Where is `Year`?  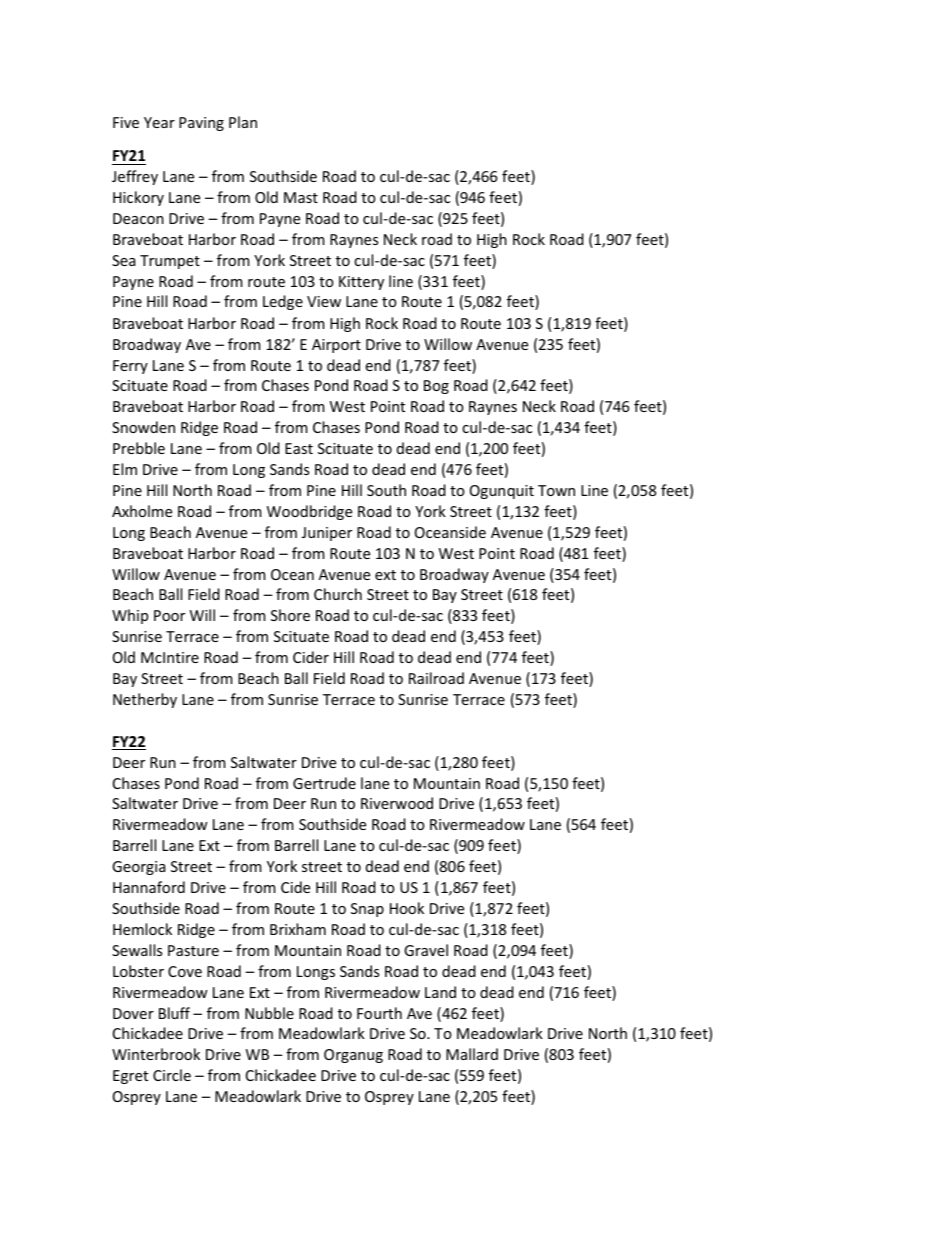
Year is located at coordinates (159, 122).
